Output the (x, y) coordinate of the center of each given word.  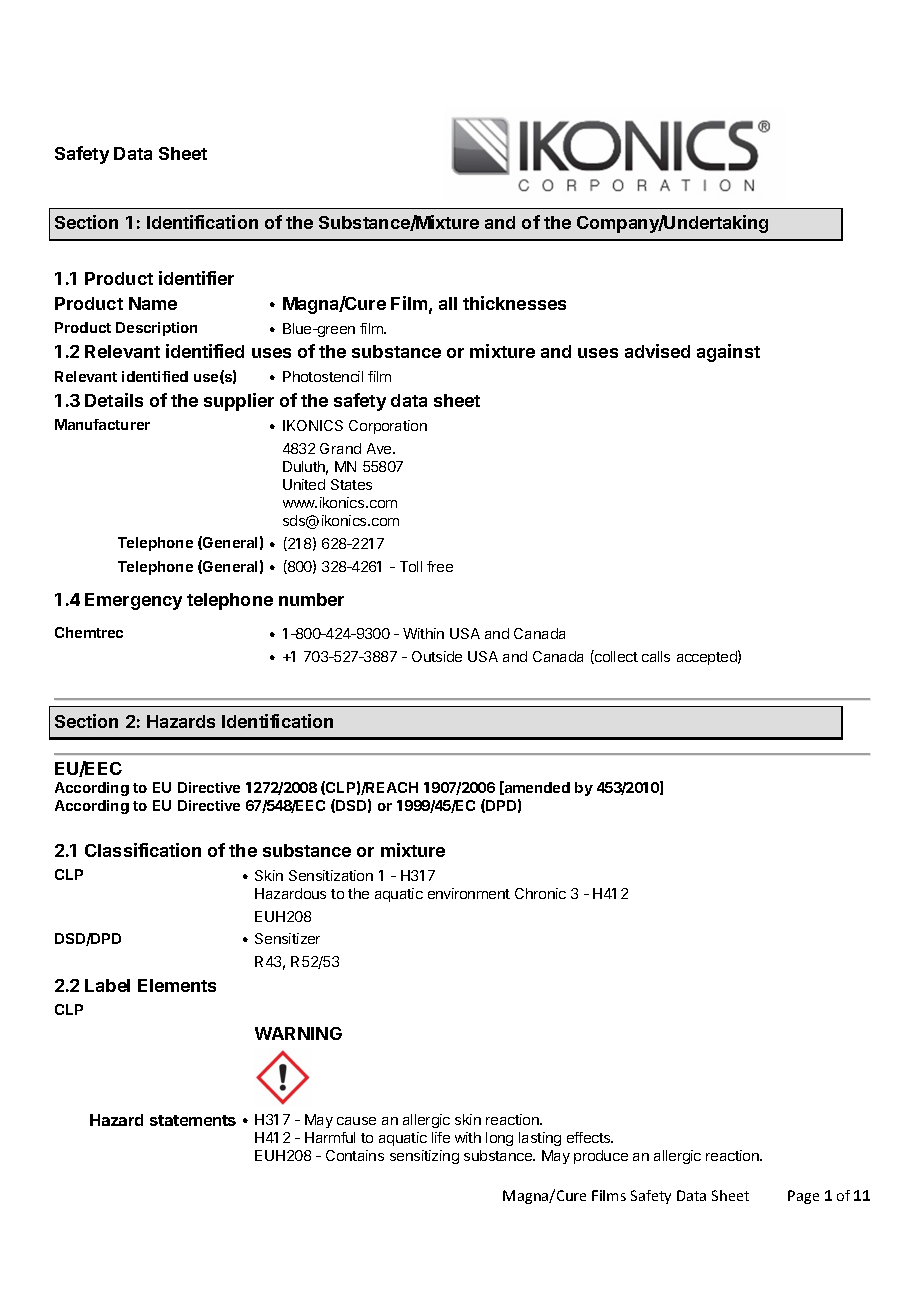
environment (469, 893)
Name (153, 303)
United (304, 484)
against (728, 353)
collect (615, 657)
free (440, 566)
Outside (437, 656)
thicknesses (514, 303)
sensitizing (424, 1157)
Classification (143, 850)
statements (193, 1120)
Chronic (540, 893)
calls (656, 656)
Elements (177, 985)
